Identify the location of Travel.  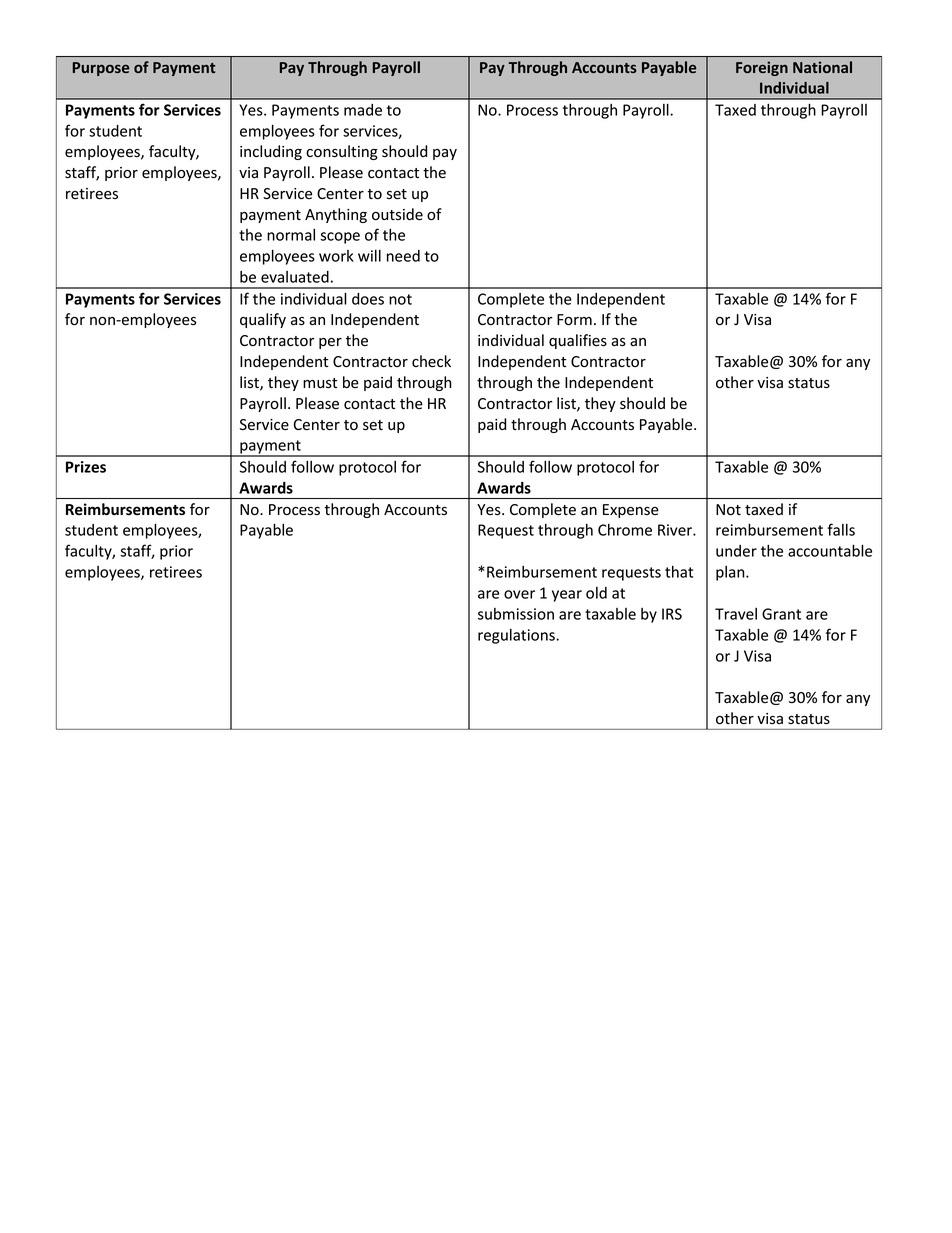
(736, 614).
